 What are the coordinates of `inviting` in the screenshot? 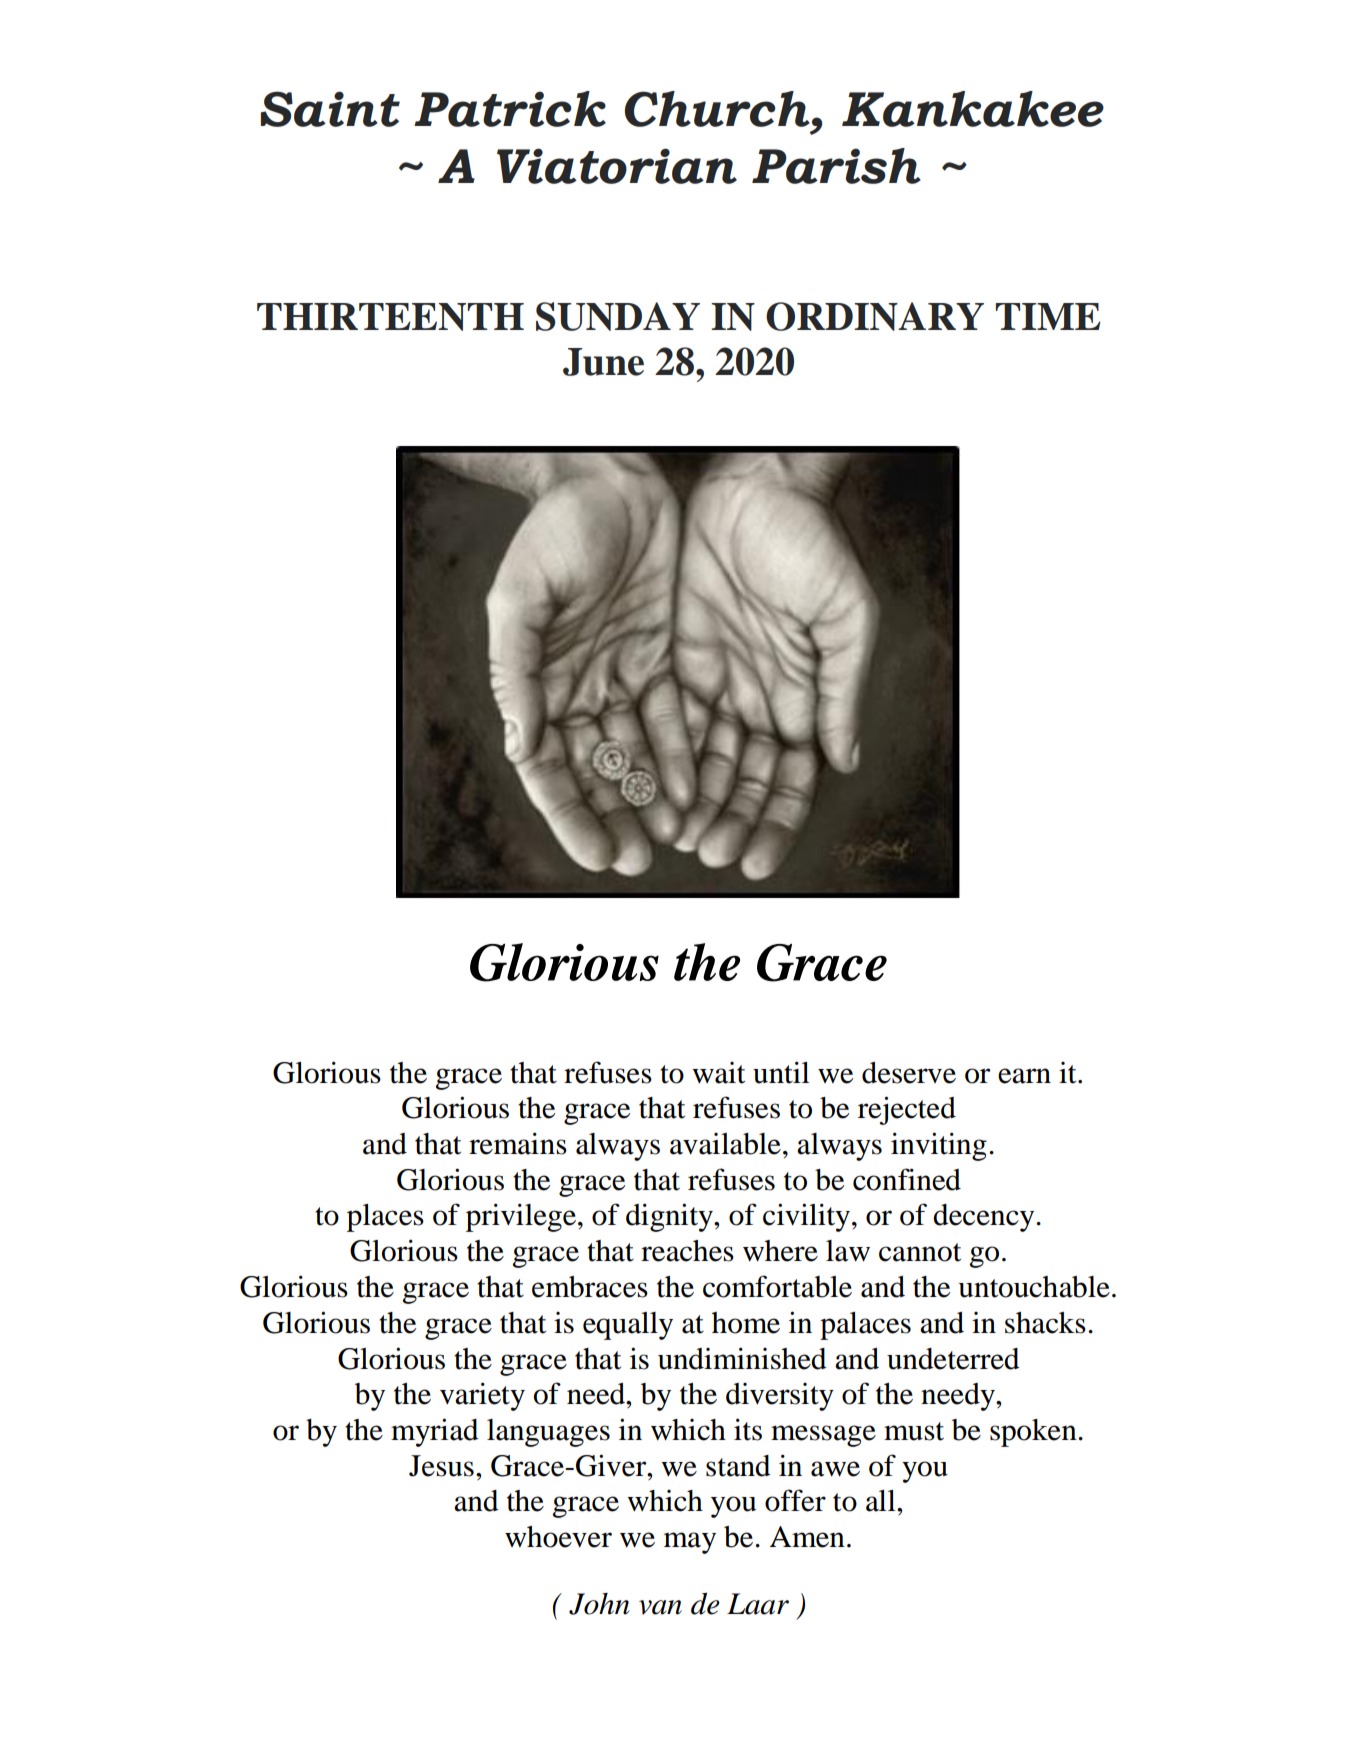 It's located at (939, 1146).
